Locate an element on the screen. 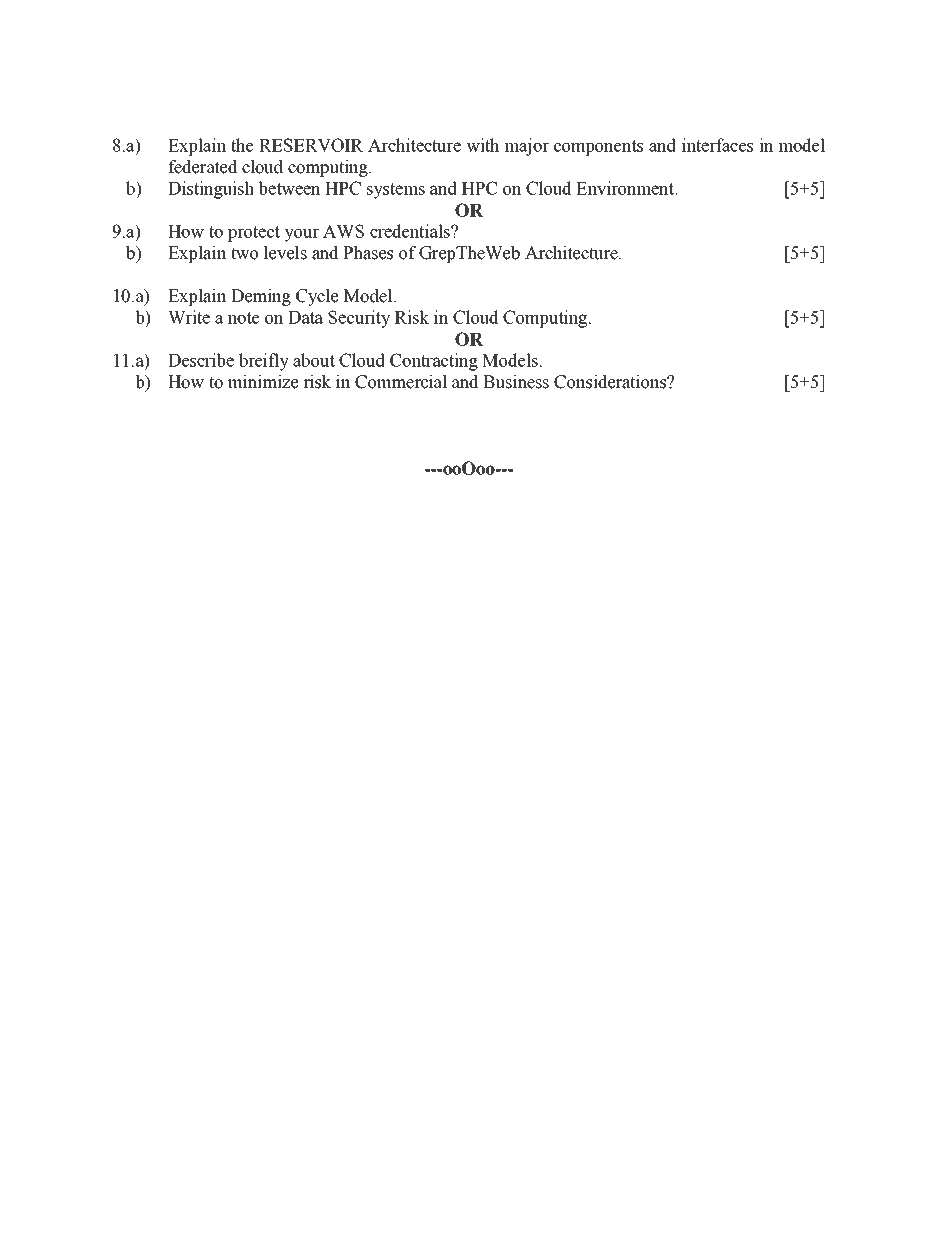 The image size is (952, 1233). Phases is located at coordinates (368, 253).
